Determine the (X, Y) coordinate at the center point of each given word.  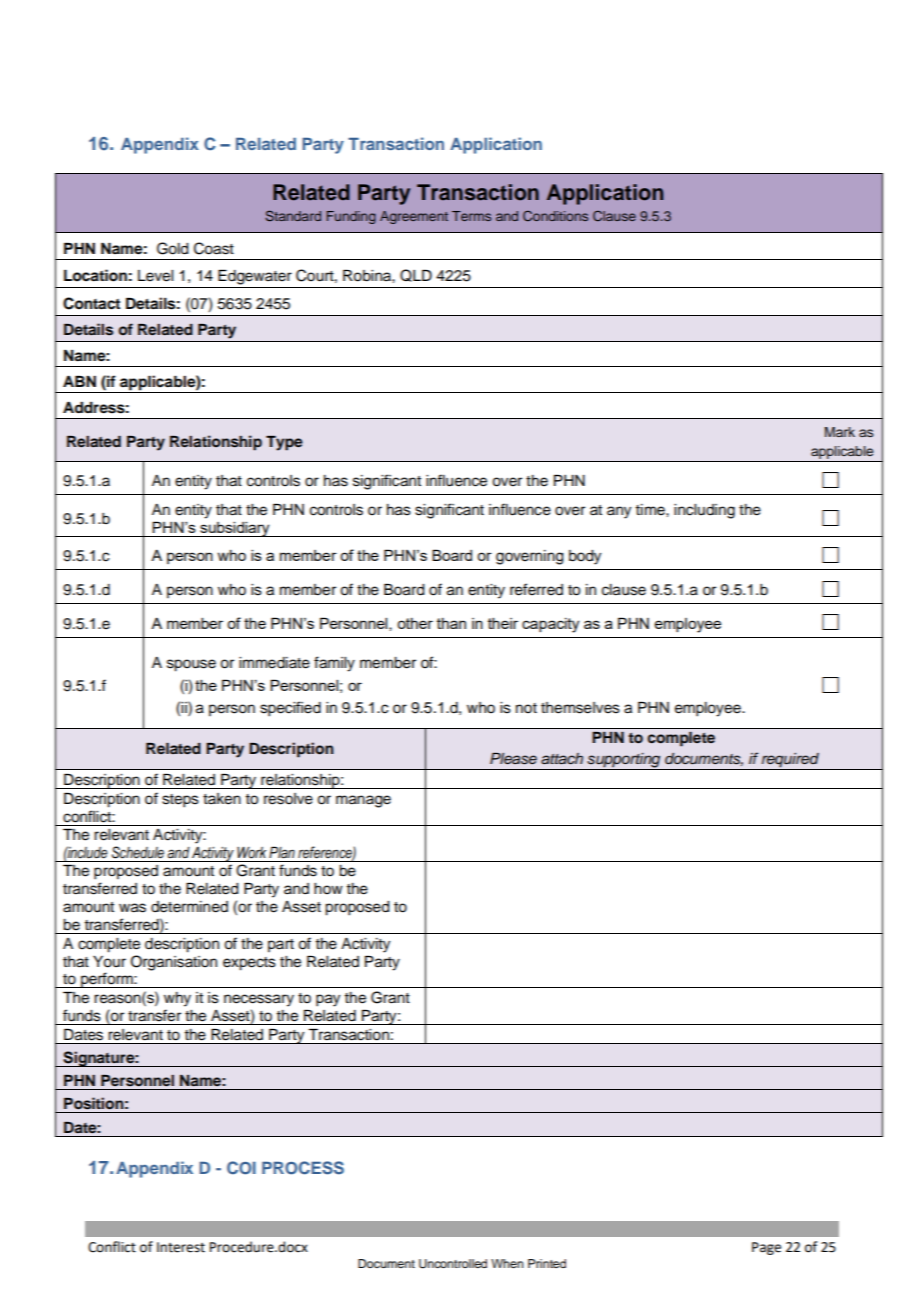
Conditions (555, 216)
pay (328, 1000)
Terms (471, 216)
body (585, 557)
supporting (624, 761)
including (704, 511)
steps (180, 801)
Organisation (174, 963)
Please (513, 759)
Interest (181, 1247)
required (790, 760)
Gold (173, 248)
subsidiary (235, 529)
